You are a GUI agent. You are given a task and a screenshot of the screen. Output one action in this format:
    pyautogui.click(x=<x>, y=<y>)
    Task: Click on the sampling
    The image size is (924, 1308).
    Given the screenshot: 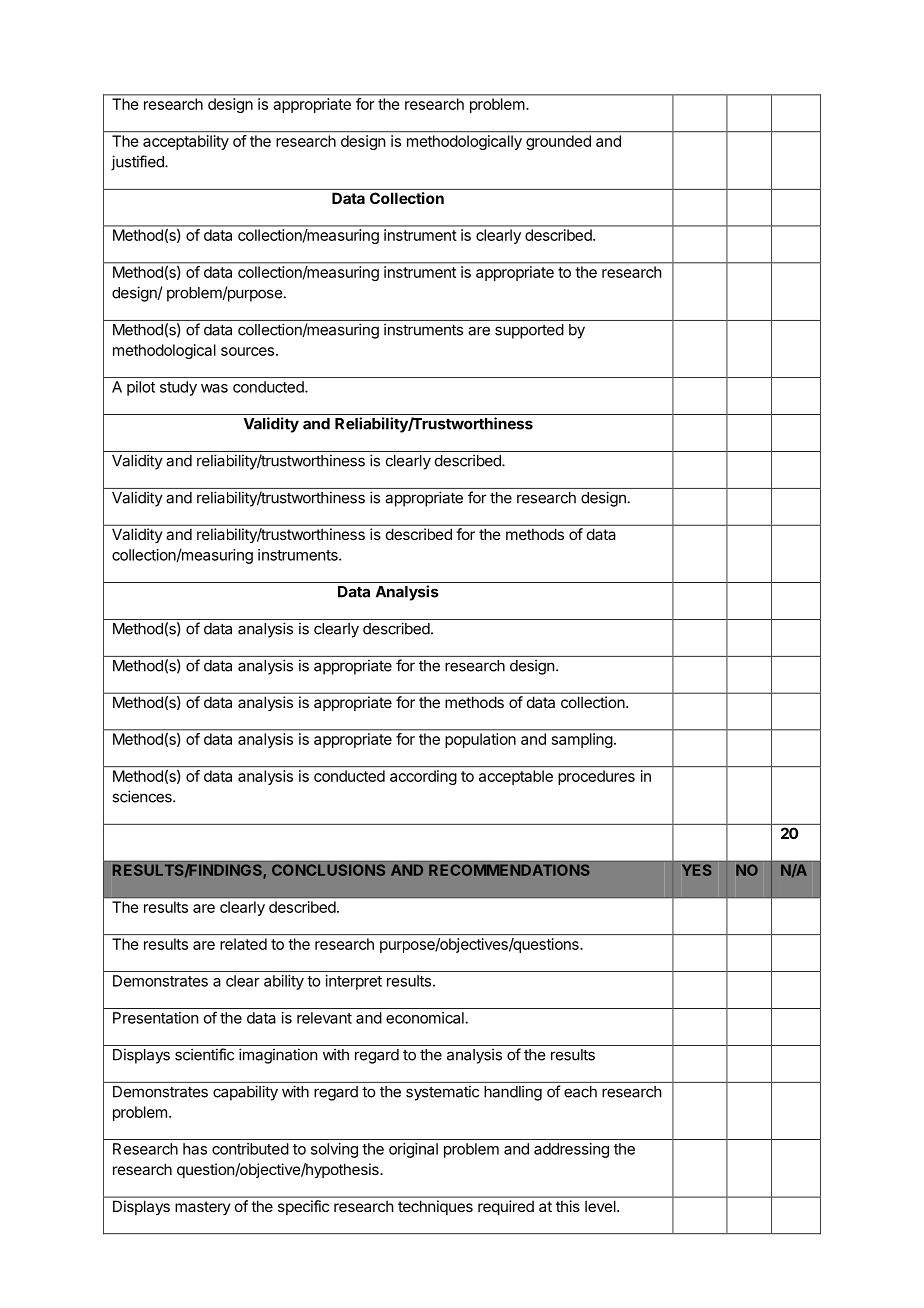 What is the action you would take?
    pyautogui.click(x=582, y=740)
